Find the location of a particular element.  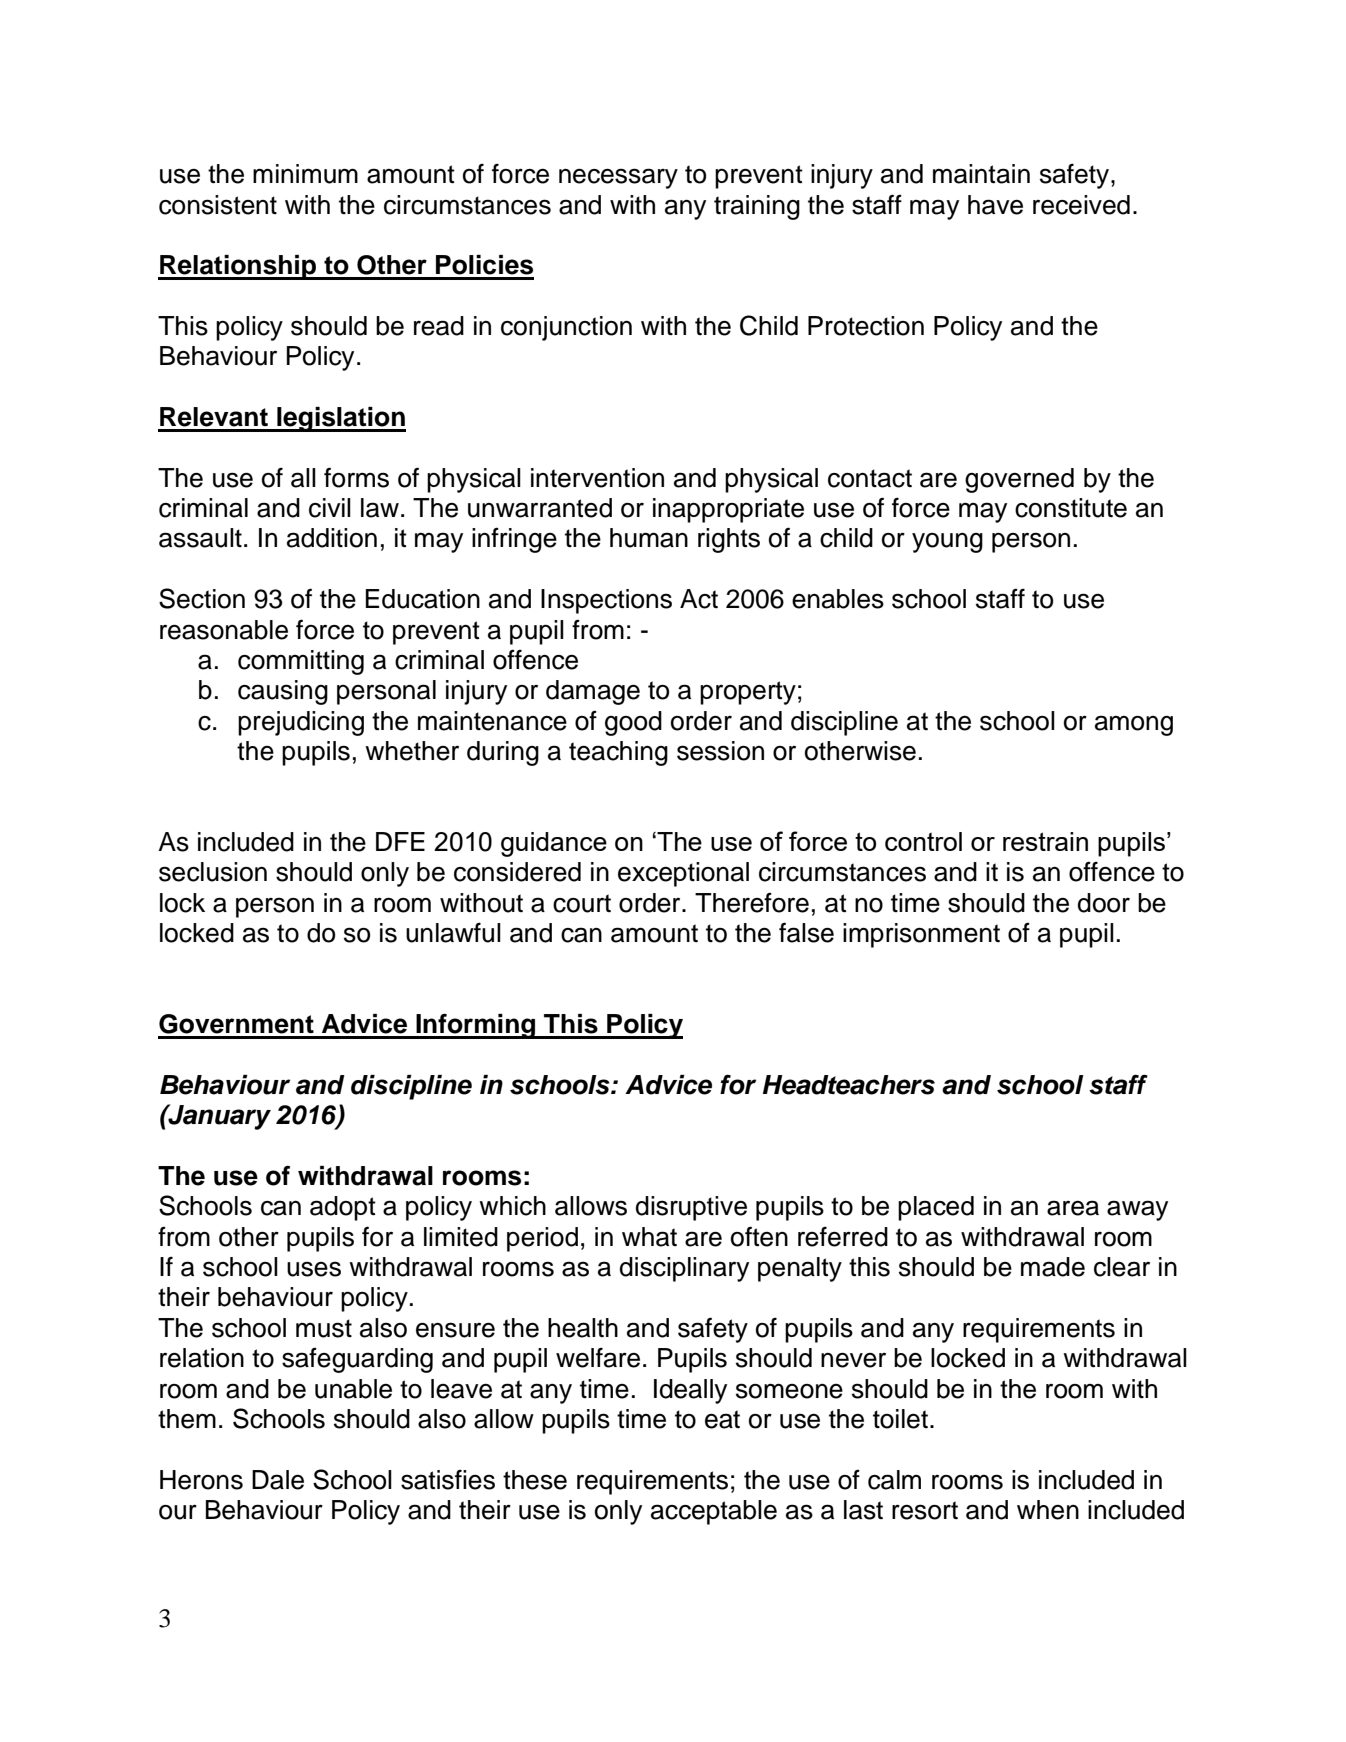

have is located at coordinates (995, 205).
